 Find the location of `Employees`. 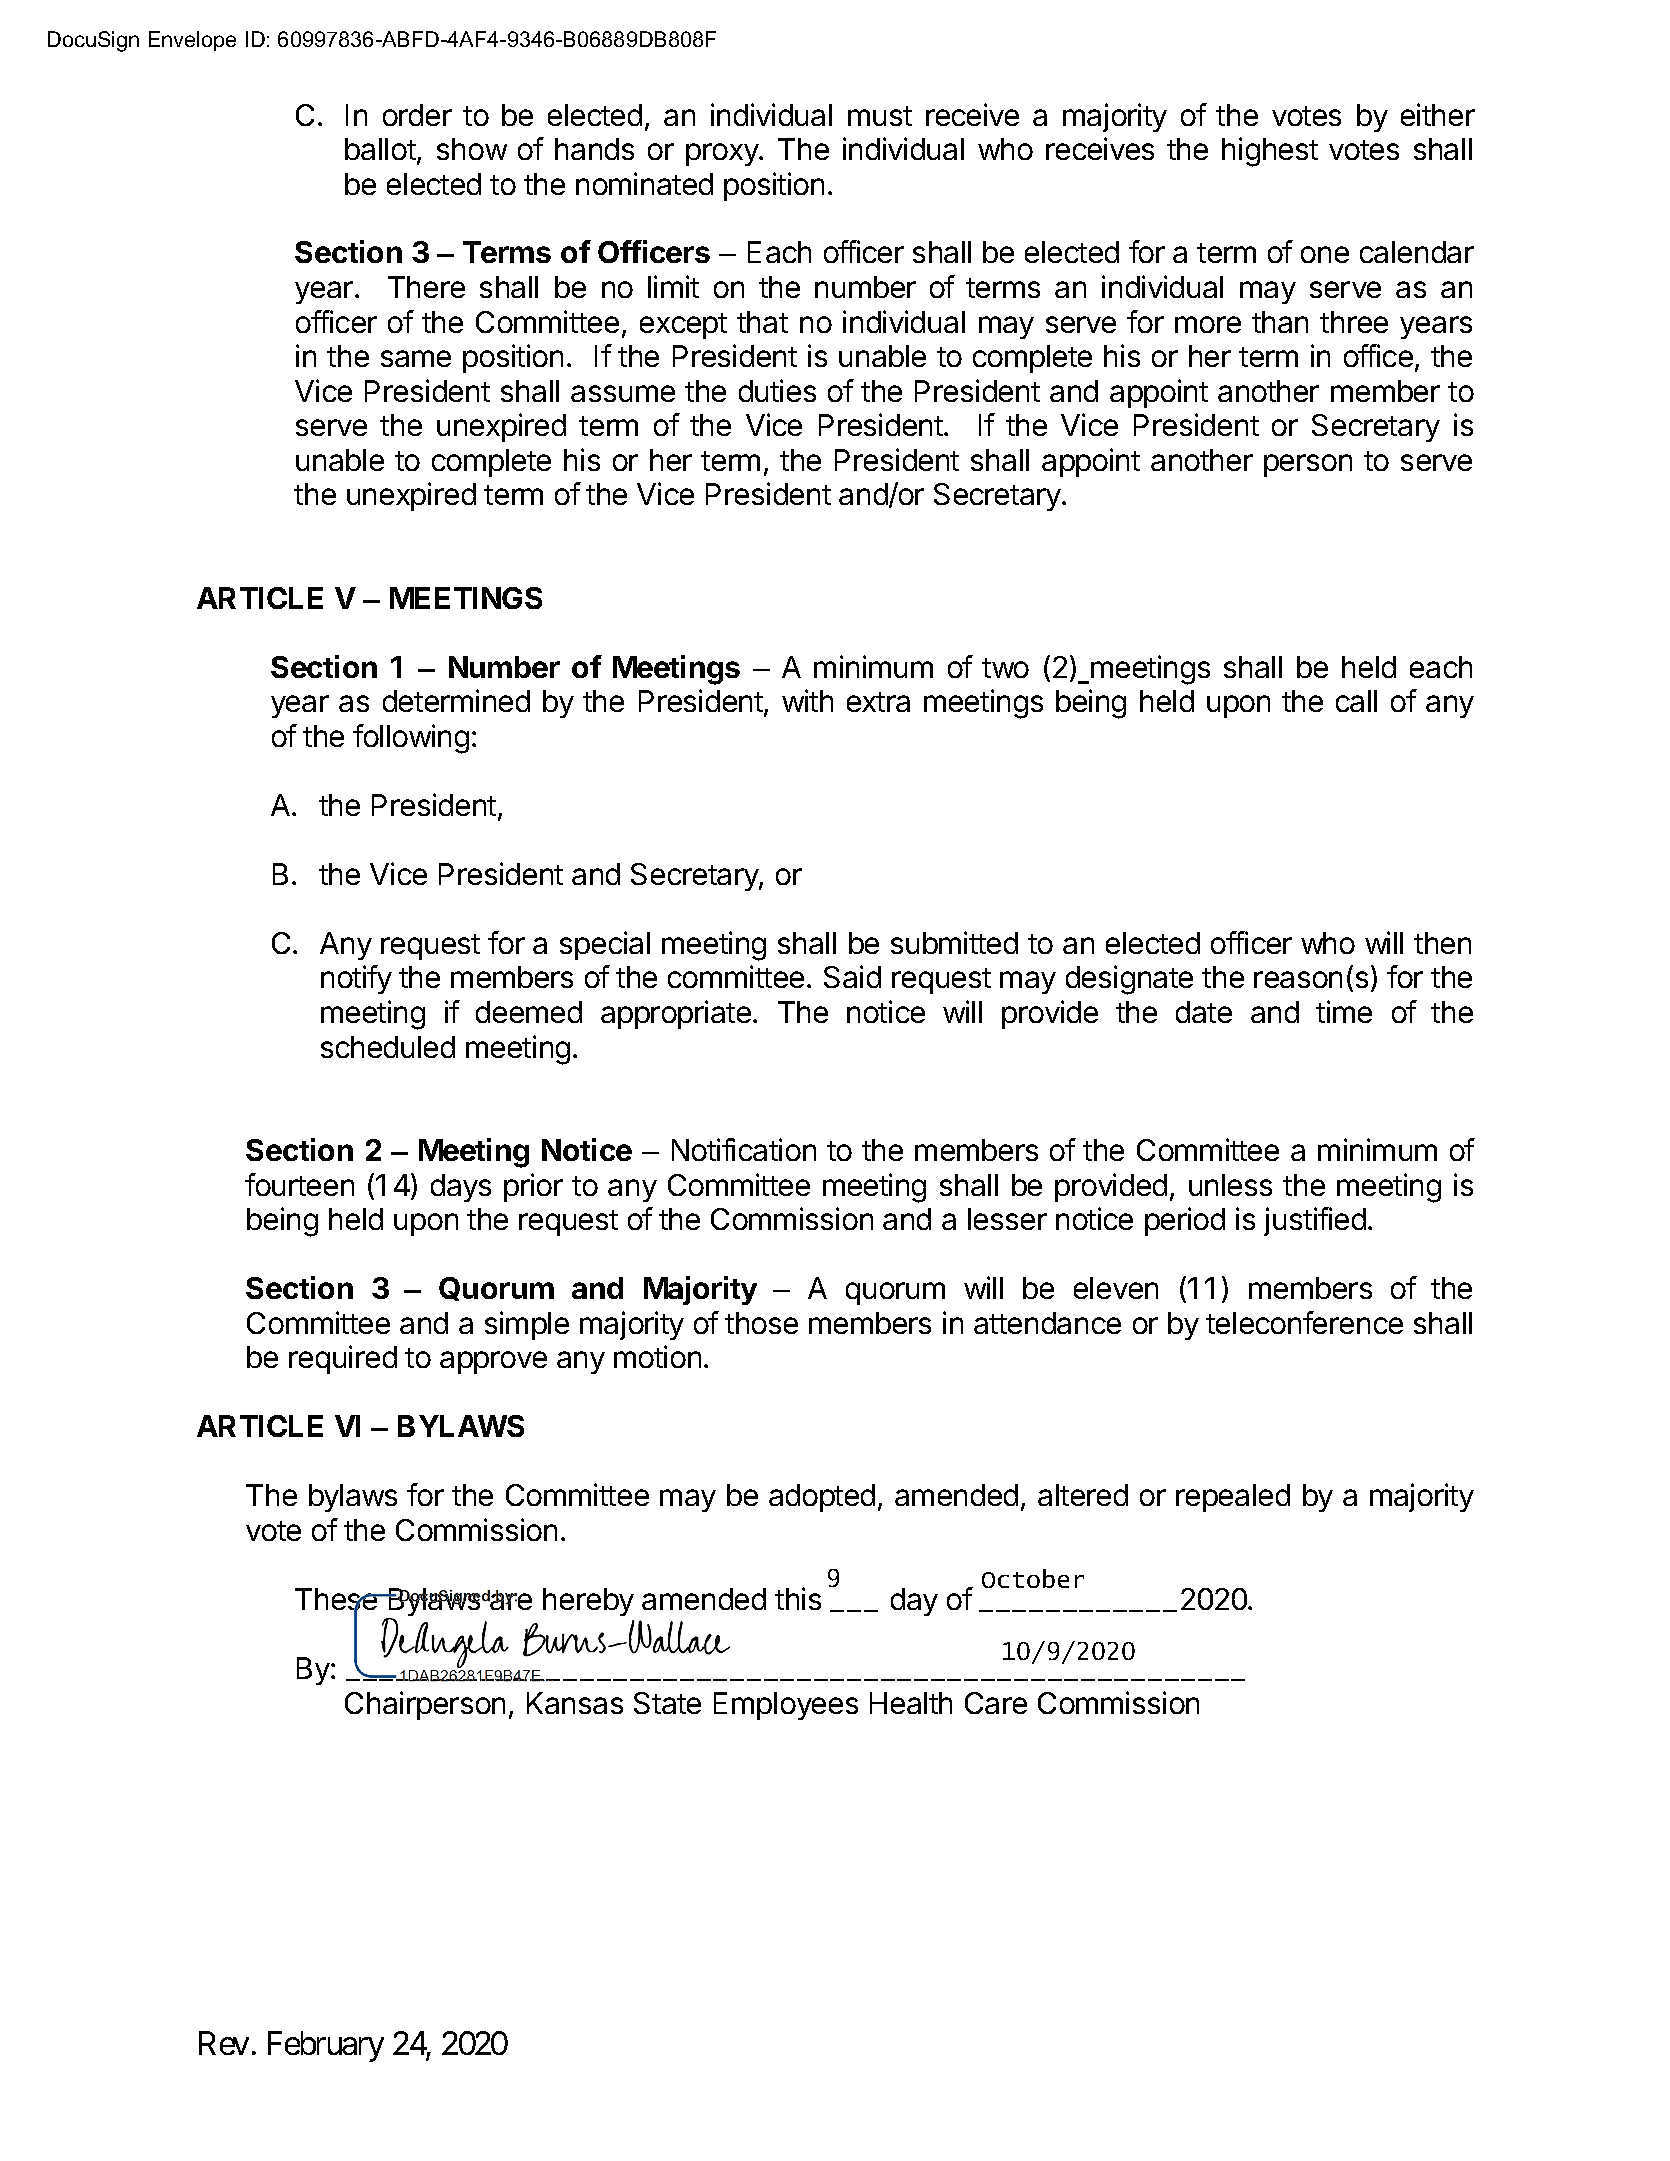

Employees is located at coordinates (786, 1706).
